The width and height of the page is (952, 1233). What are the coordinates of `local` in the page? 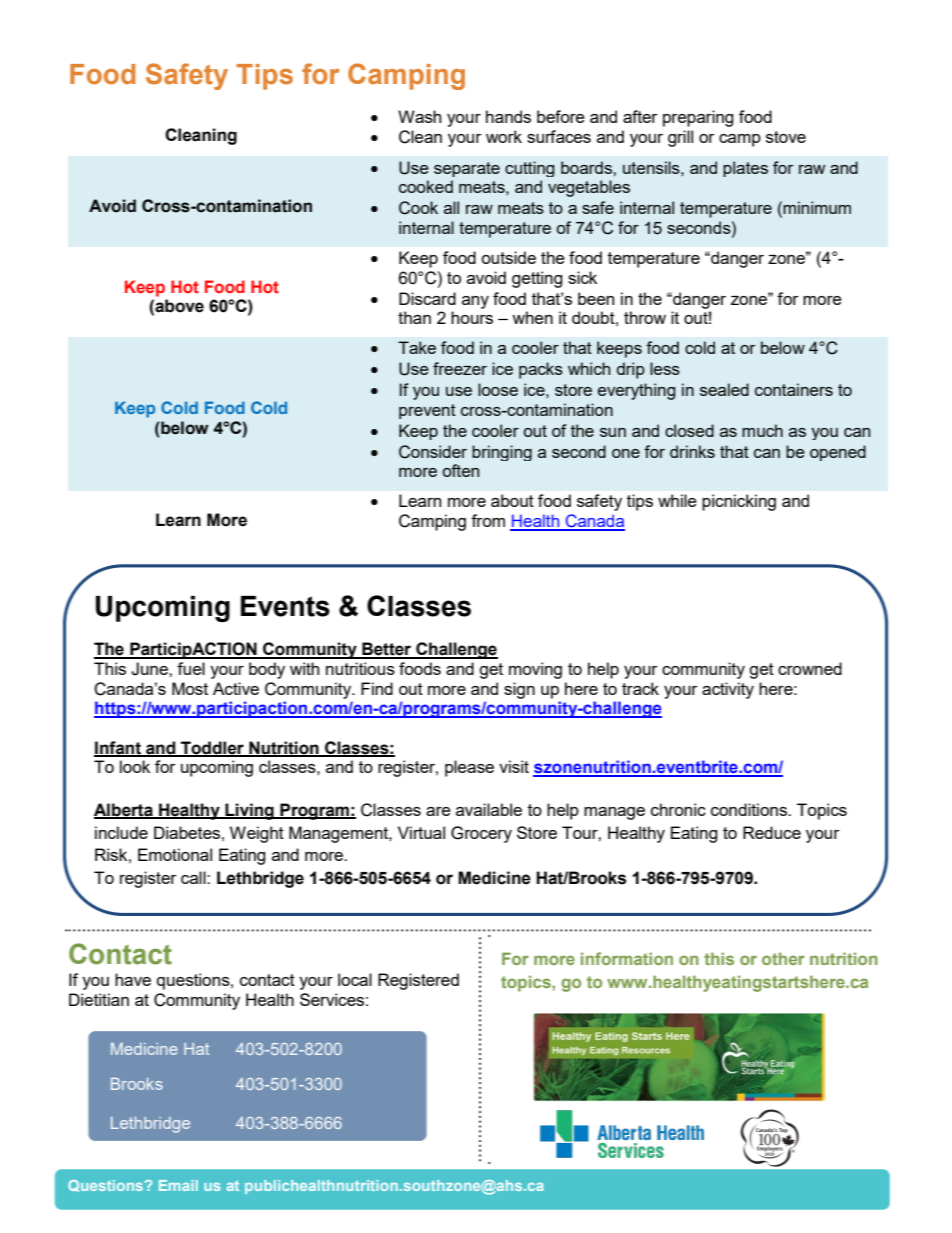 It's located at (355, 979).
